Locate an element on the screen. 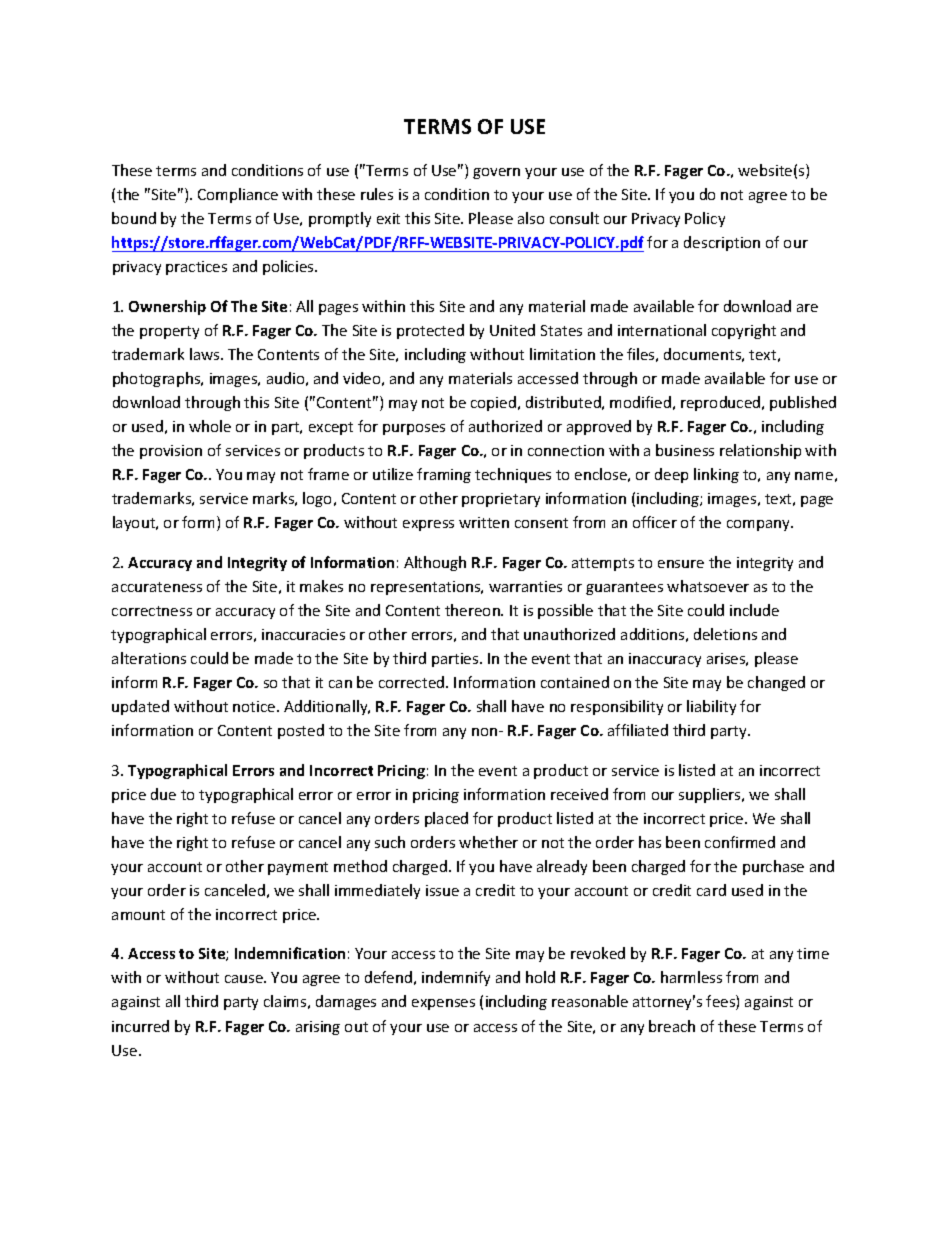 The height and width of the screenshot is (1233, 952). corrected is located at coordinates (413, 682).
